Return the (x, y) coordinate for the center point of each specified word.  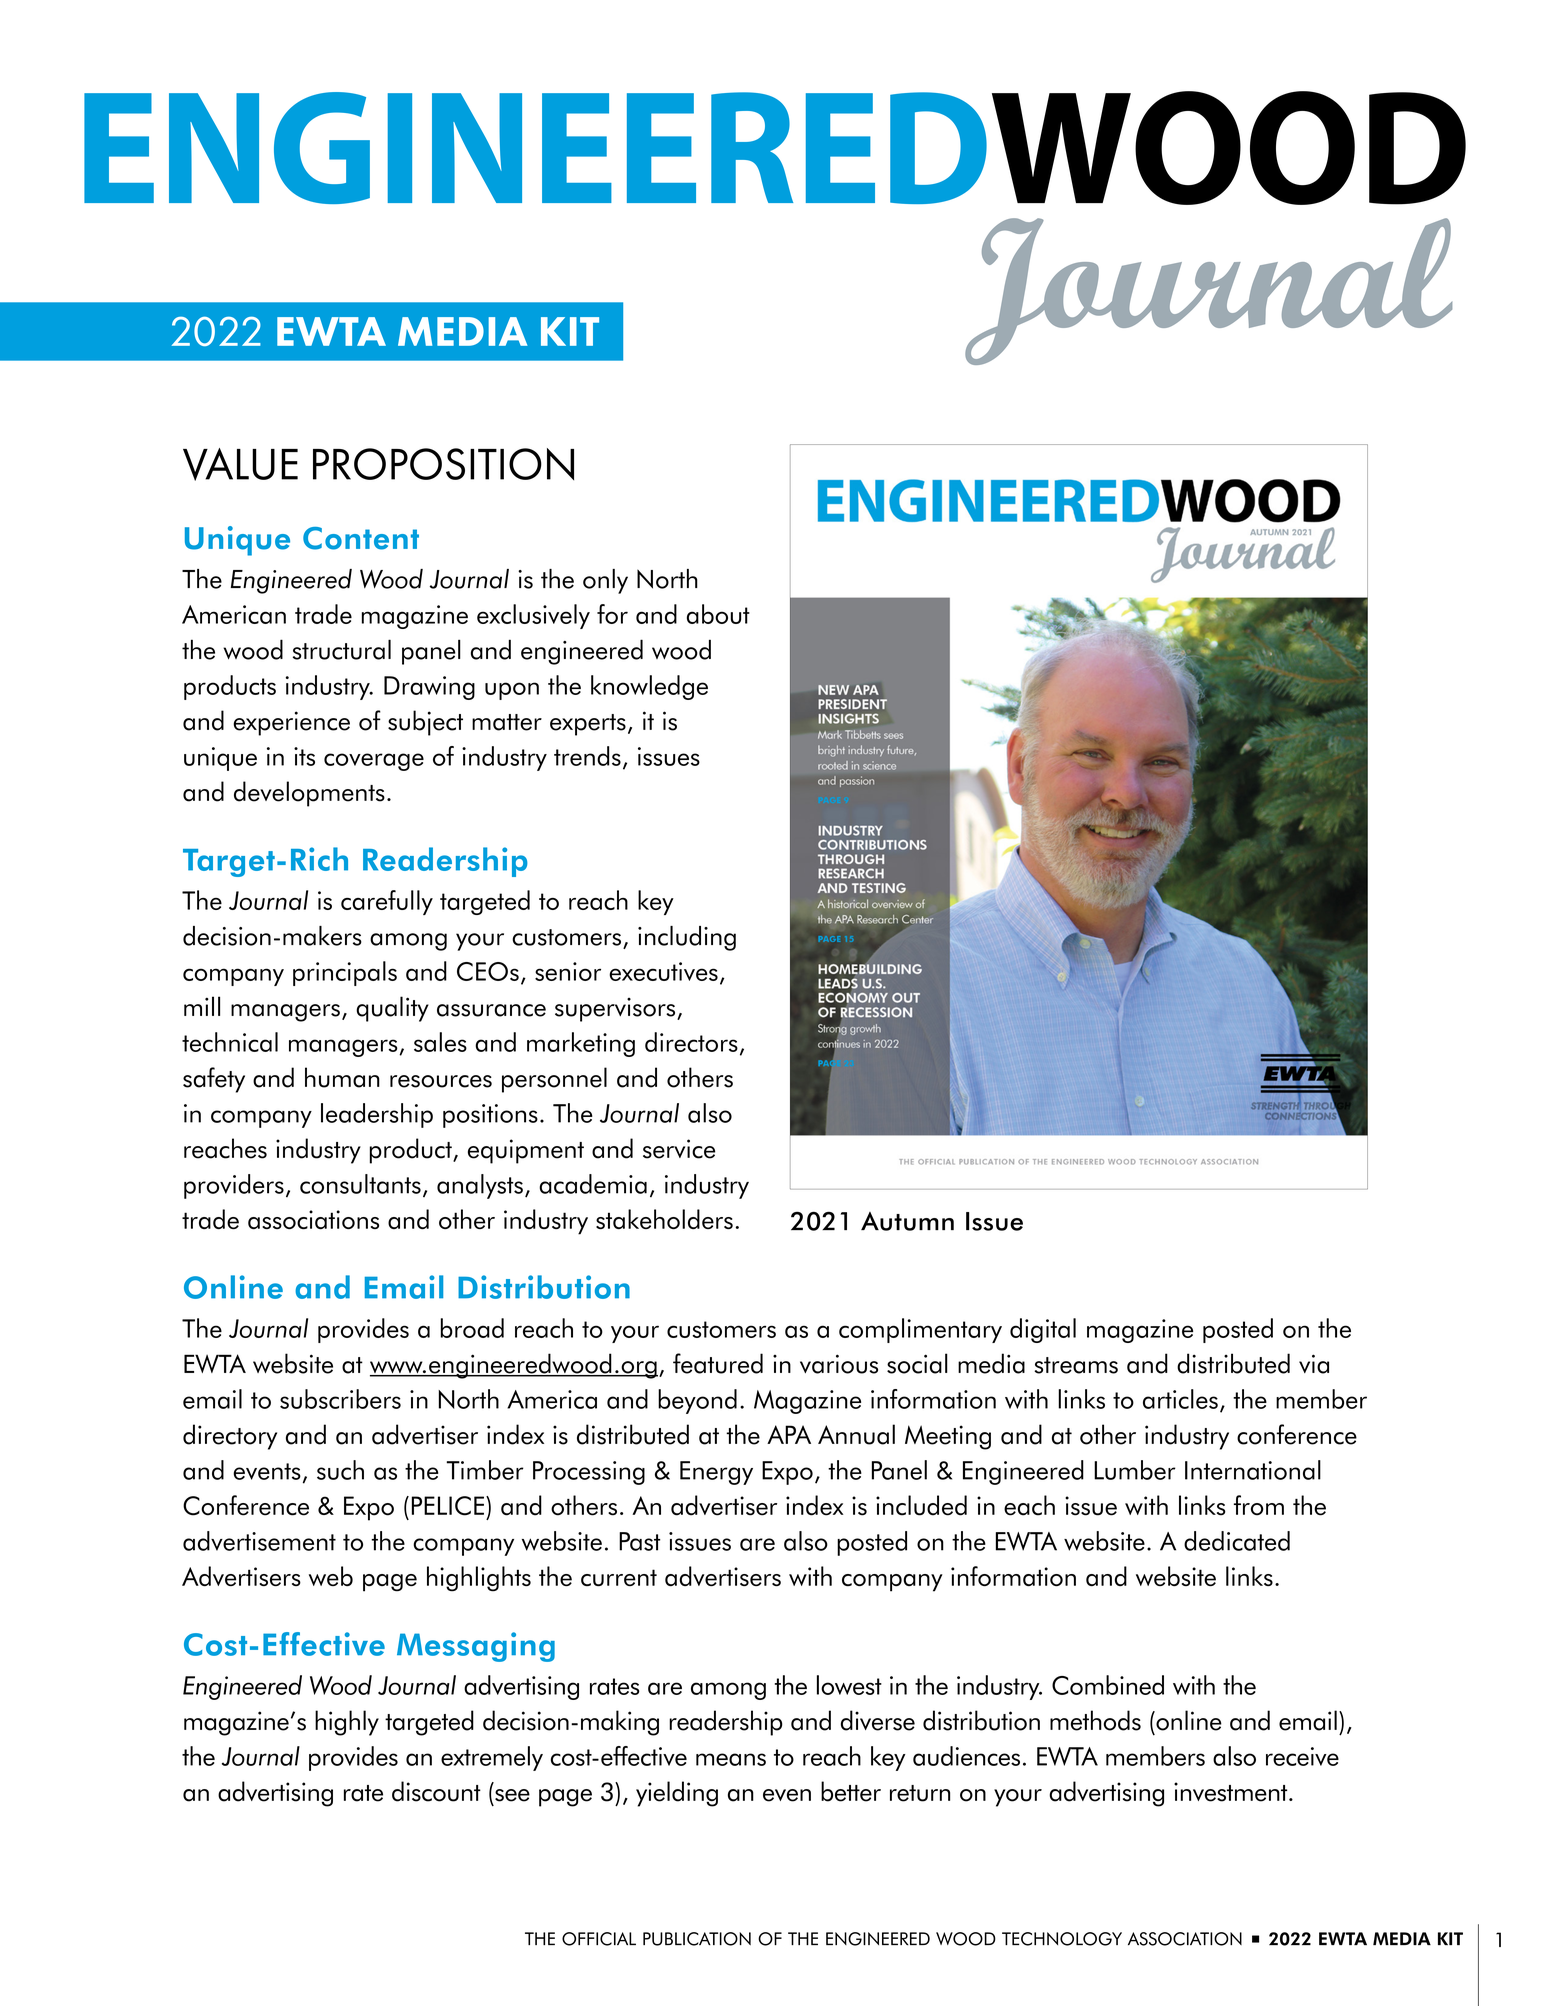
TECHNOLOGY (1062, 1939)
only (605, 581)
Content (361, 538)
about (718, 614)
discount (436, 1791)
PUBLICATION (697, 1939)
